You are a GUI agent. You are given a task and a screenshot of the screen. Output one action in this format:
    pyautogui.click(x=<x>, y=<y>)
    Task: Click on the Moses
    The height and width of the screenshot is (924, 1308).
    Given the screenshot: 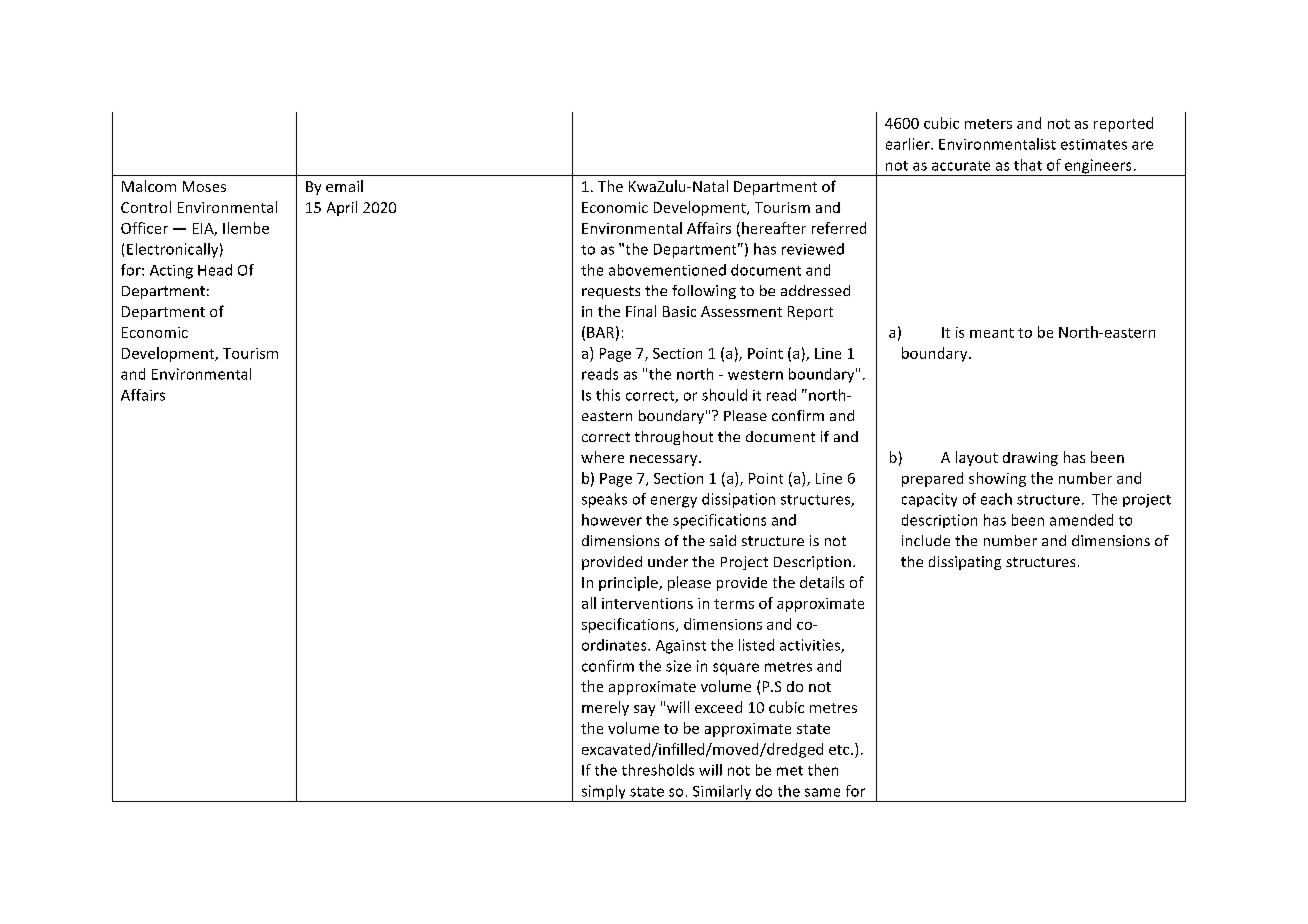 What is the action you would take?
    pyautogui.click(x=204, y=186)
